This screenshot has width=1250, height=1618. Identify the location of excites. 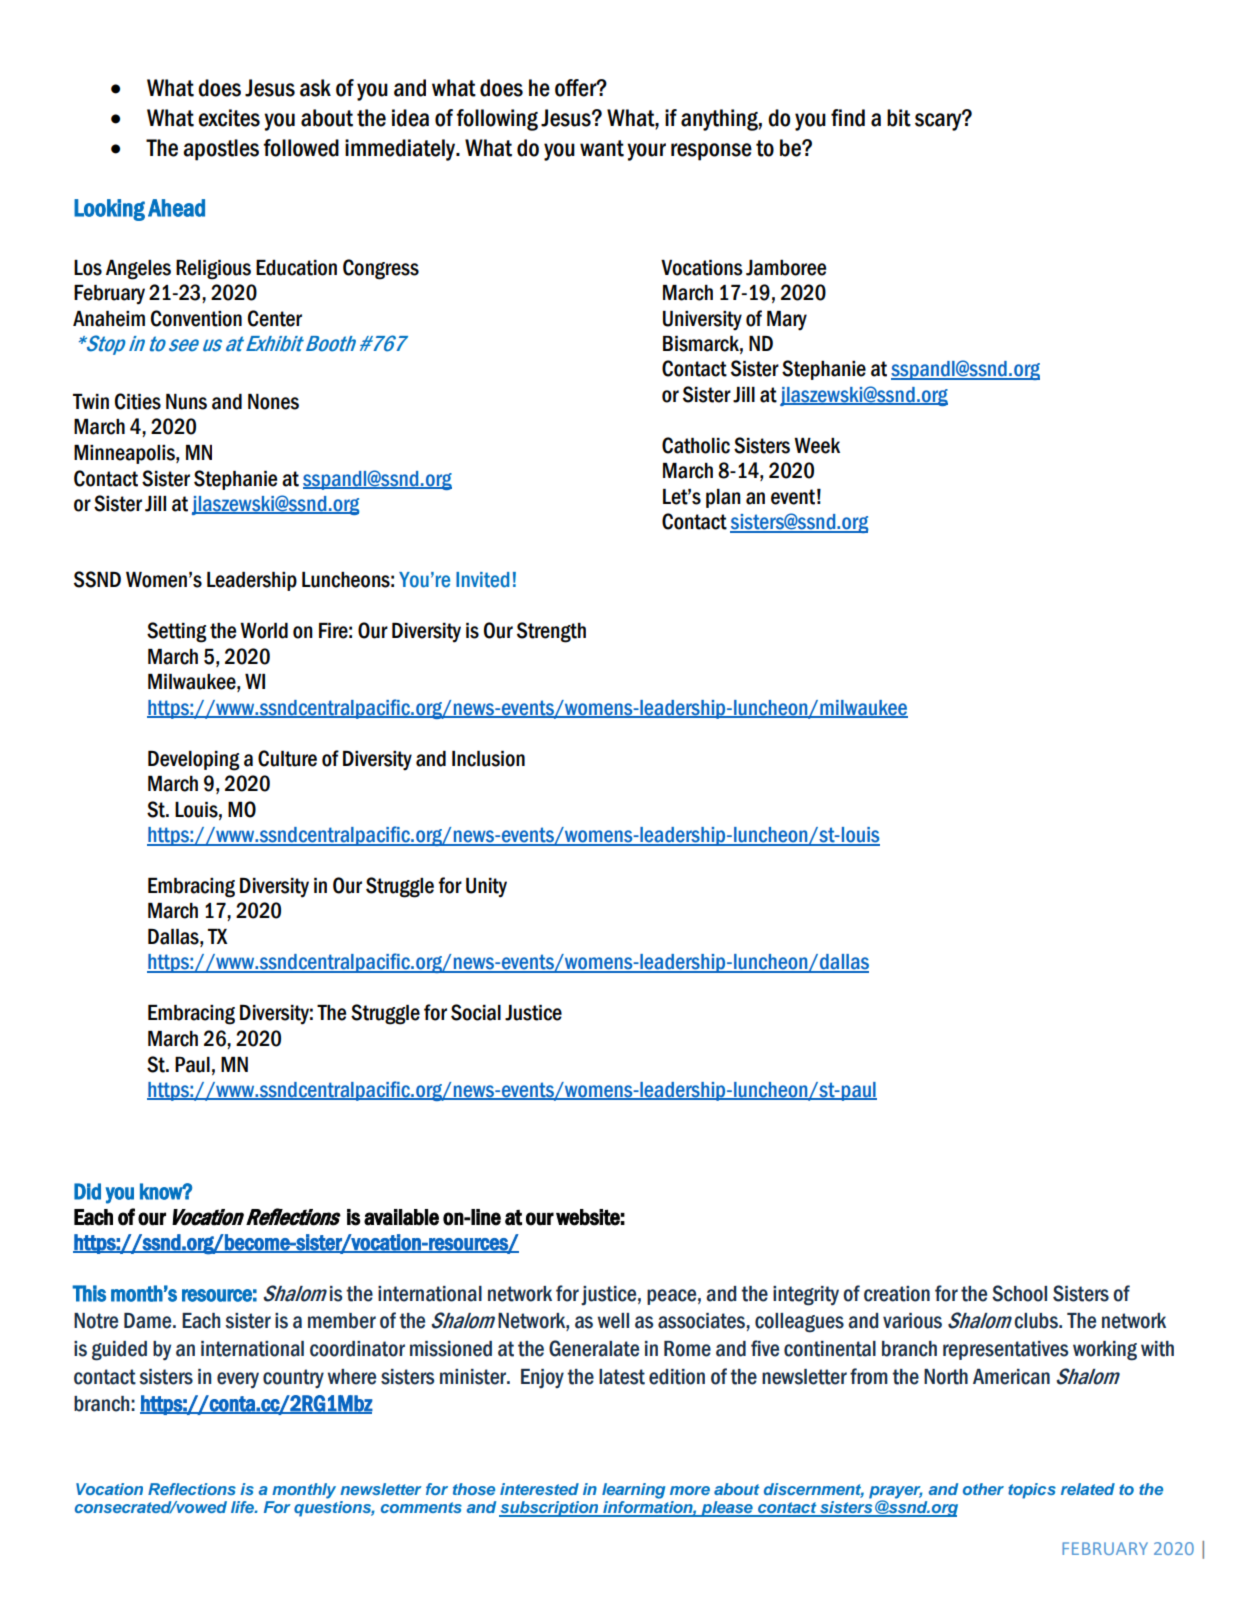
(229, 118).
